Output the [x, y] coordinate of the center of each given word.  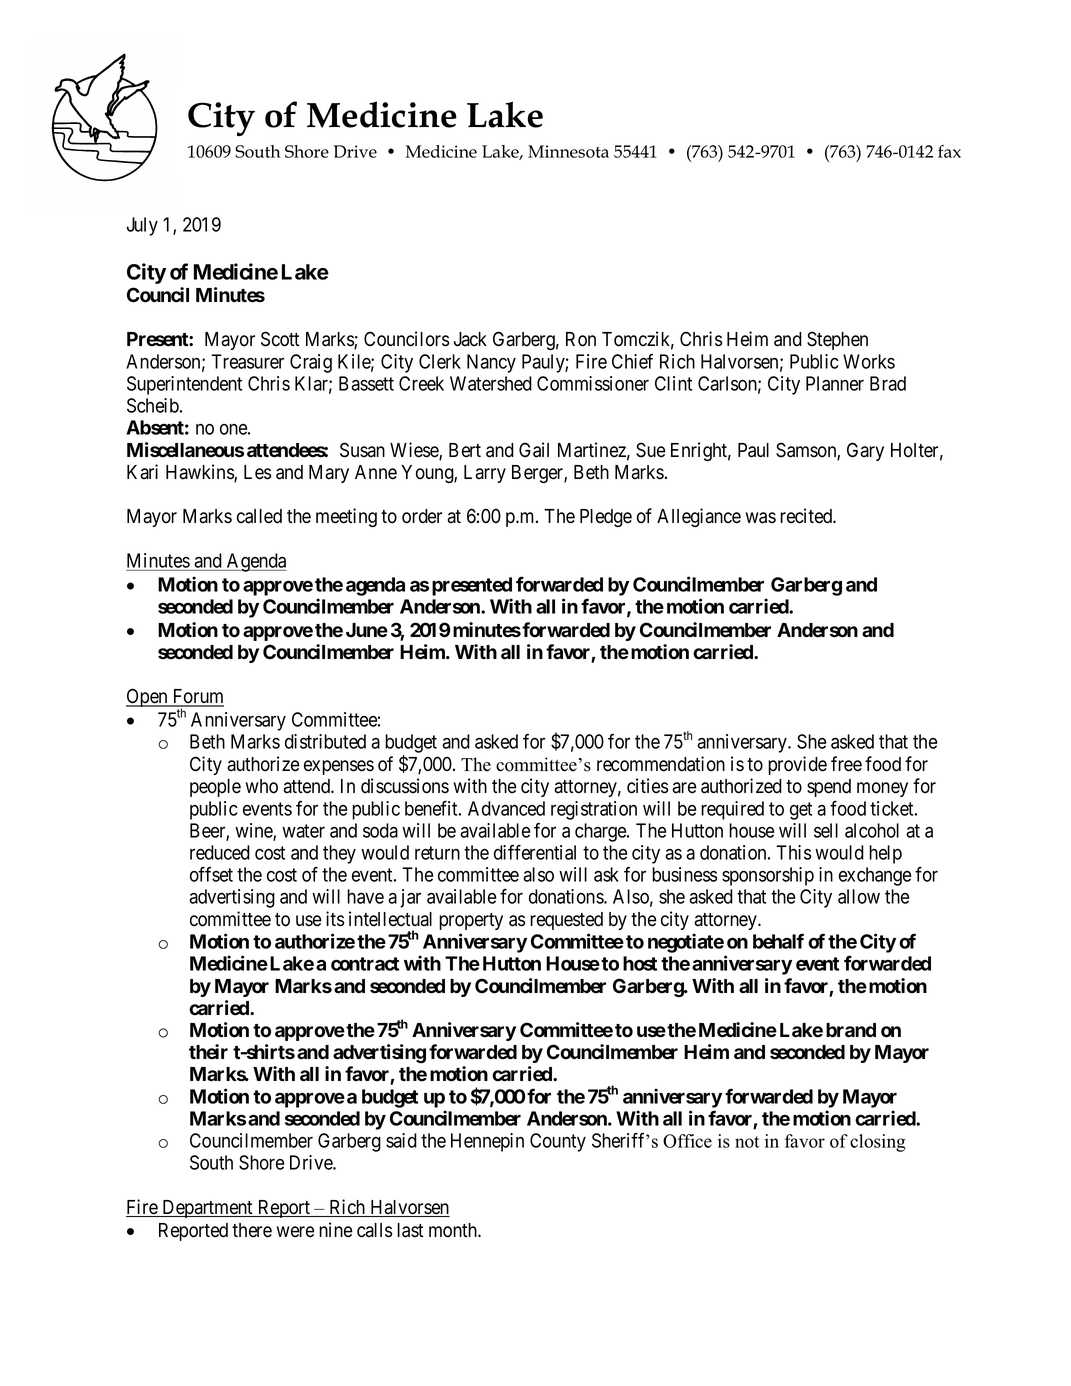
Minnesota [568, 151]
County [558, 1142]
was [760, 518]
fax [949, 151]
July [142, 226]
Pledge [606, 518]
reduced [220, 852]
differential [535, 852]
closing [878, 1143]
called [259, 516]
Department [207, 1209]
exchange [875, 876]
